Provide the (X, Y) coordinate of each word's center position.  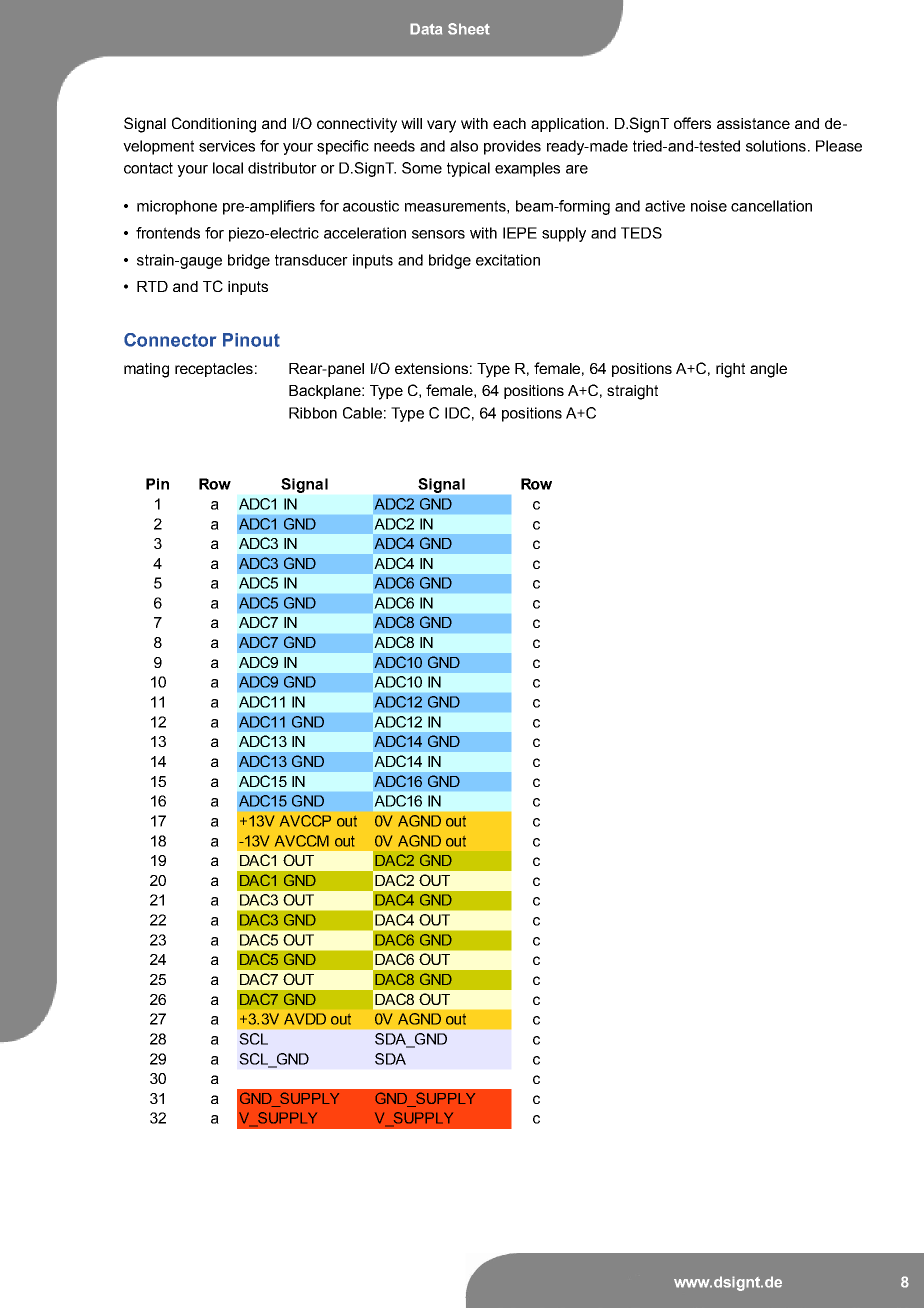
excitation (508, 260)
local (228, 168)
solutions (777, 146)
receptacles (214, 370)
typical (468, 169)
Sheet (469, 29)
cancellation (771, 206)
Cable (362, 413)
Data (426, 29)
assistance (753, 123)
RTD (152, 286)
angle (768, 370)
